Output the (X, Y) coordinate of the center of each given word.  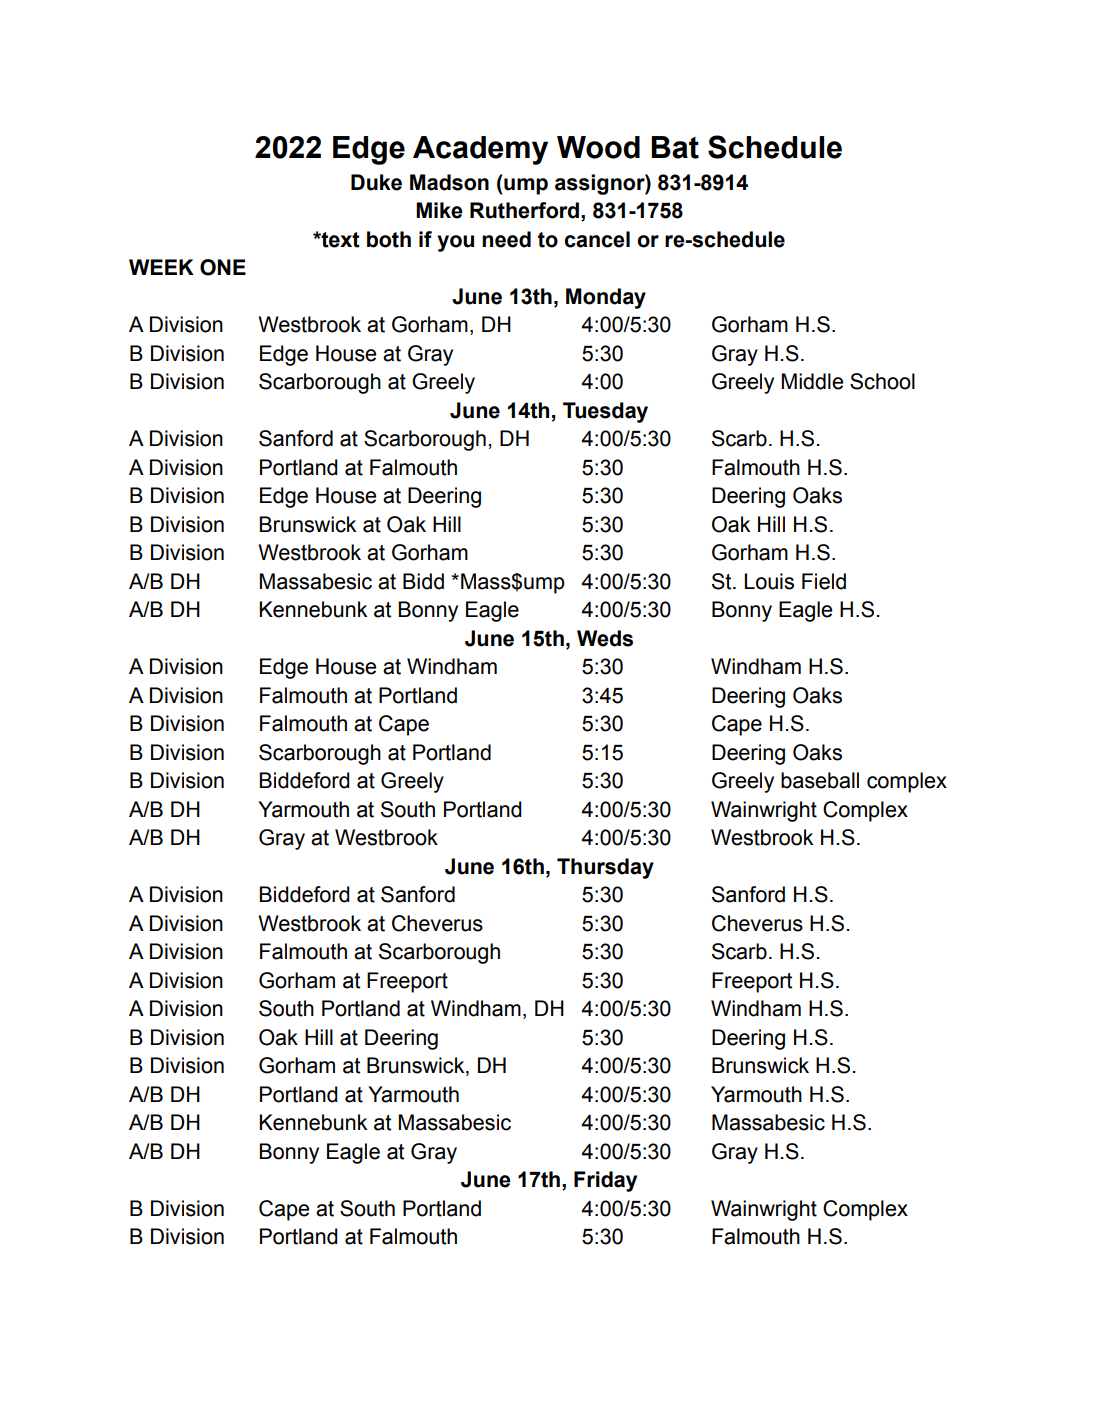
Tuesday (605, 412)
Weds (605, 638)
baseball (820, 780)
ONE (223, 267)
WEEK (161, 267)
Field (824, 581)
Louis (769, 581)
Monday (606, 298)
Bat (675, 147)
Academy (480, 150)
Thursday (605, 868)
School (882, 381)
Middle (812, 381)
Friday (605, 1181)
